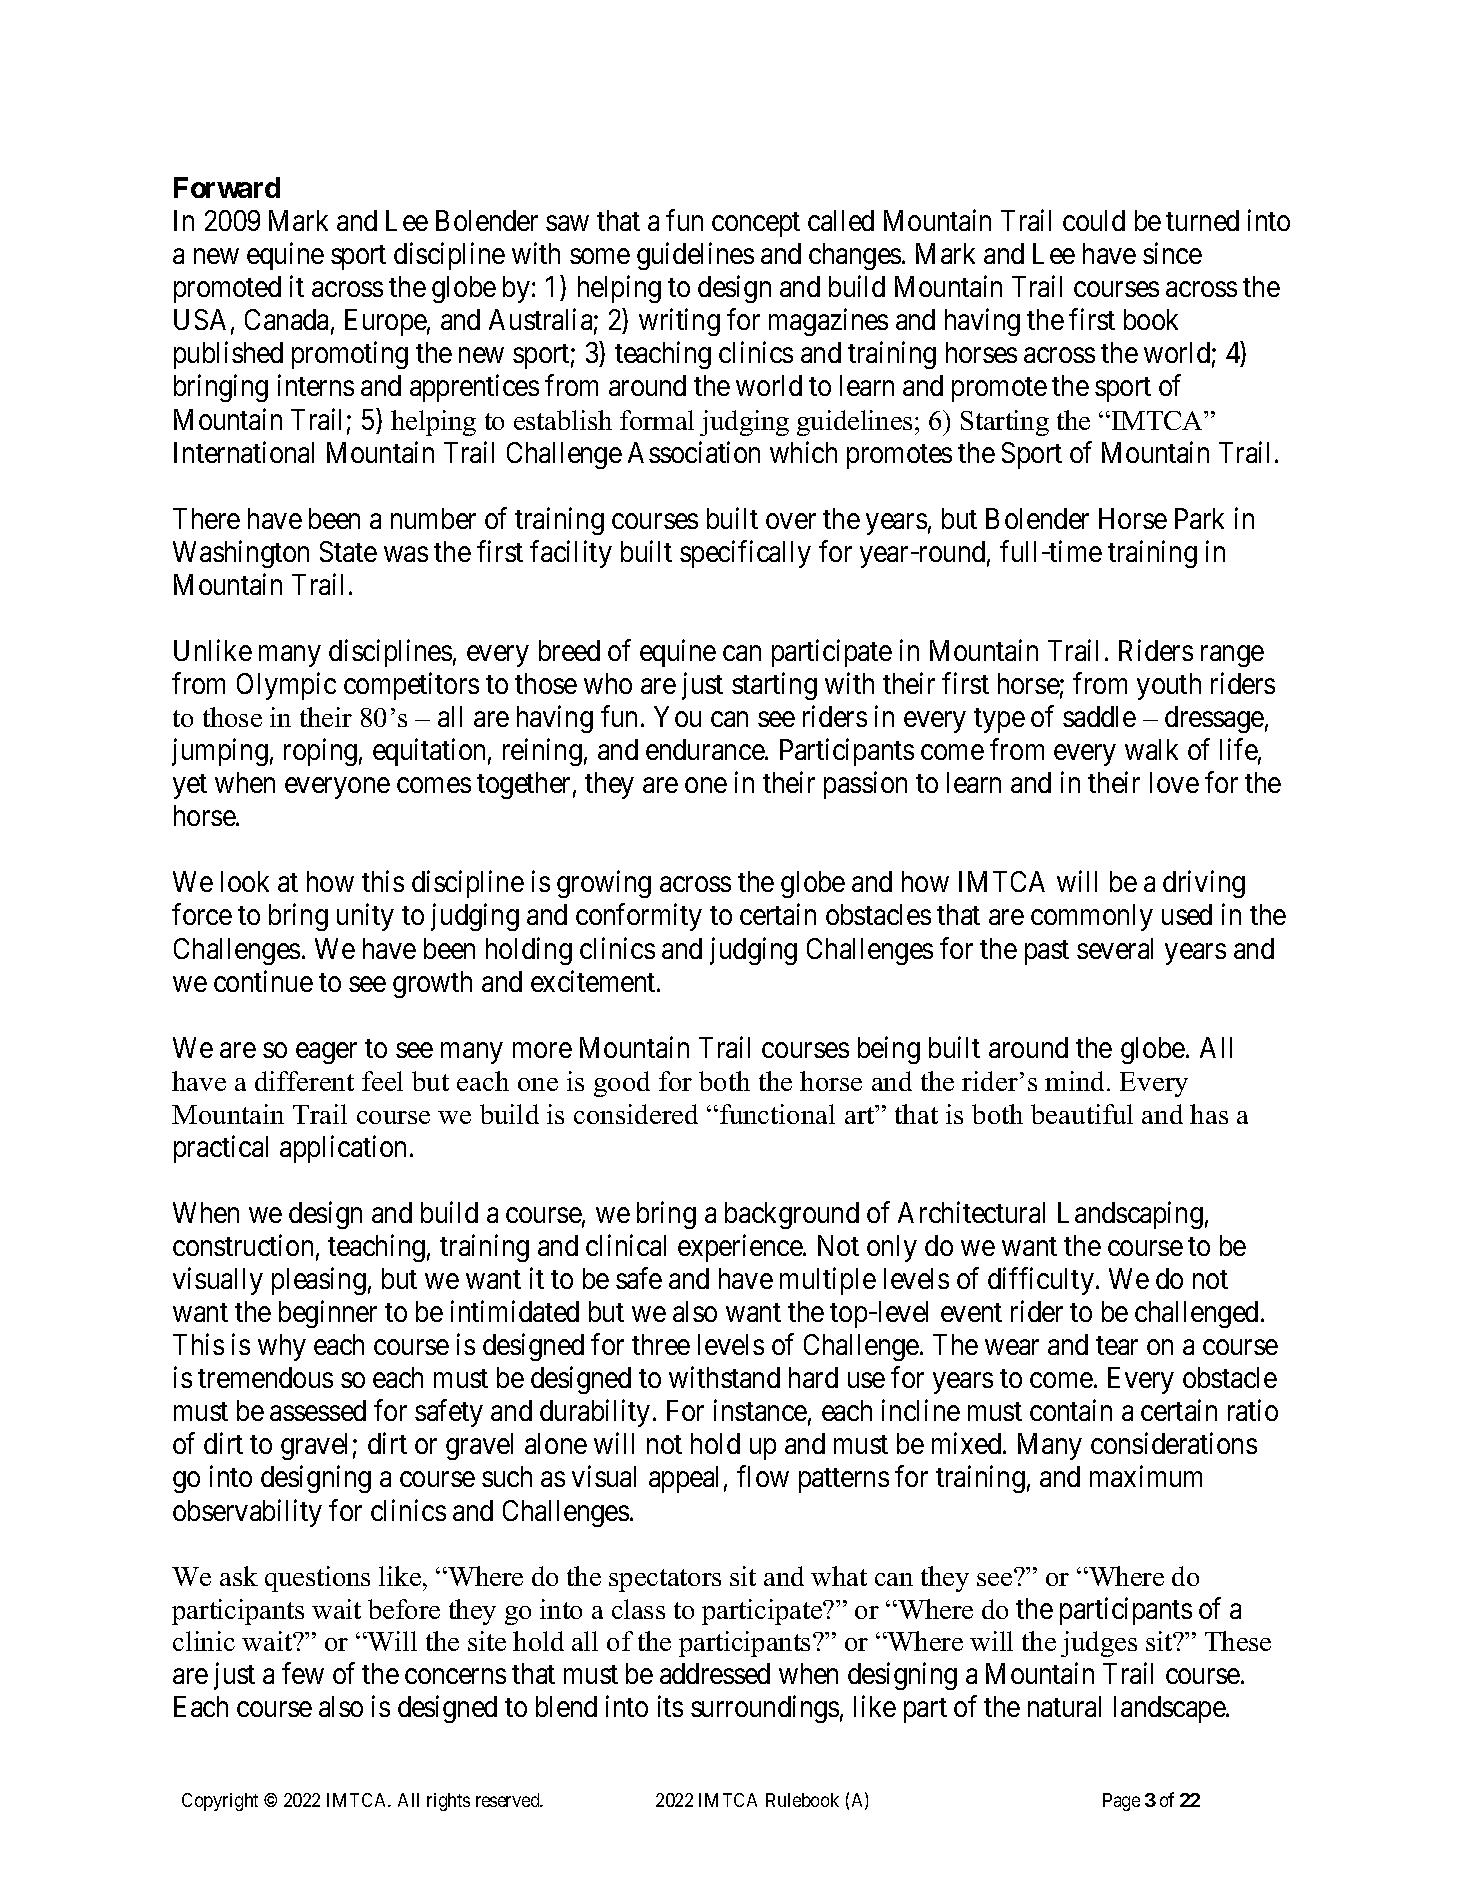 This screenshot has width=1466, height=1897. I want to click on its, so click(670, 1706).
